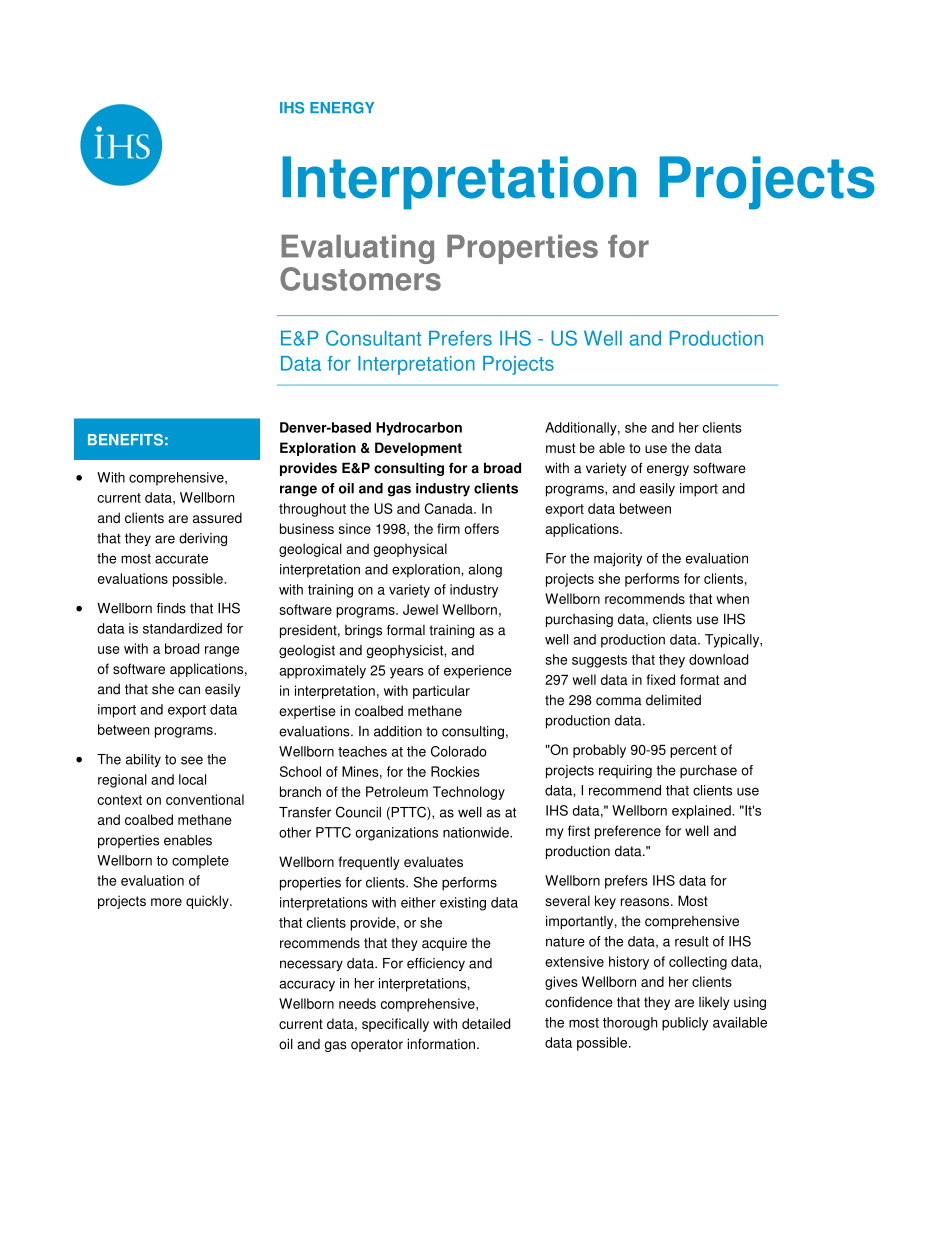  I want to click on Evaluating, so click(357, 249).
